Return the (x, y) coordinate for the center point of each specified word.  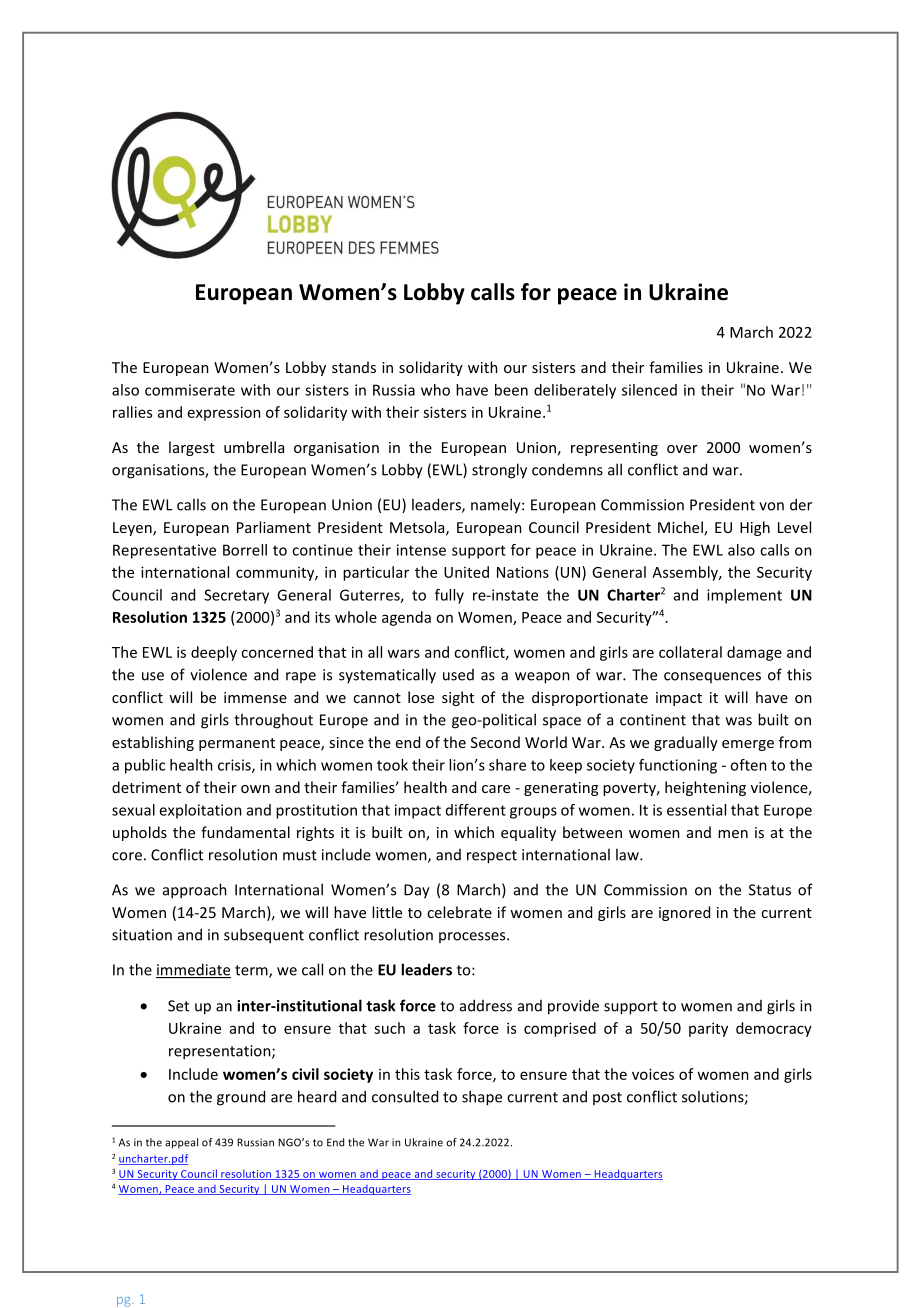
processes (473, 937)
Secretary (236, 596)
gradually (686, 743)
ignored (684, 913)
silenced (649, 390)
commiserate (190, 390)
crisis (235, 766)
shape (482, 1098)
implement (744, 596)
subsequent (264, 936)
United (466, 572)
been (511, 390)
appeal (181, 1143)
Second (495, 742)
